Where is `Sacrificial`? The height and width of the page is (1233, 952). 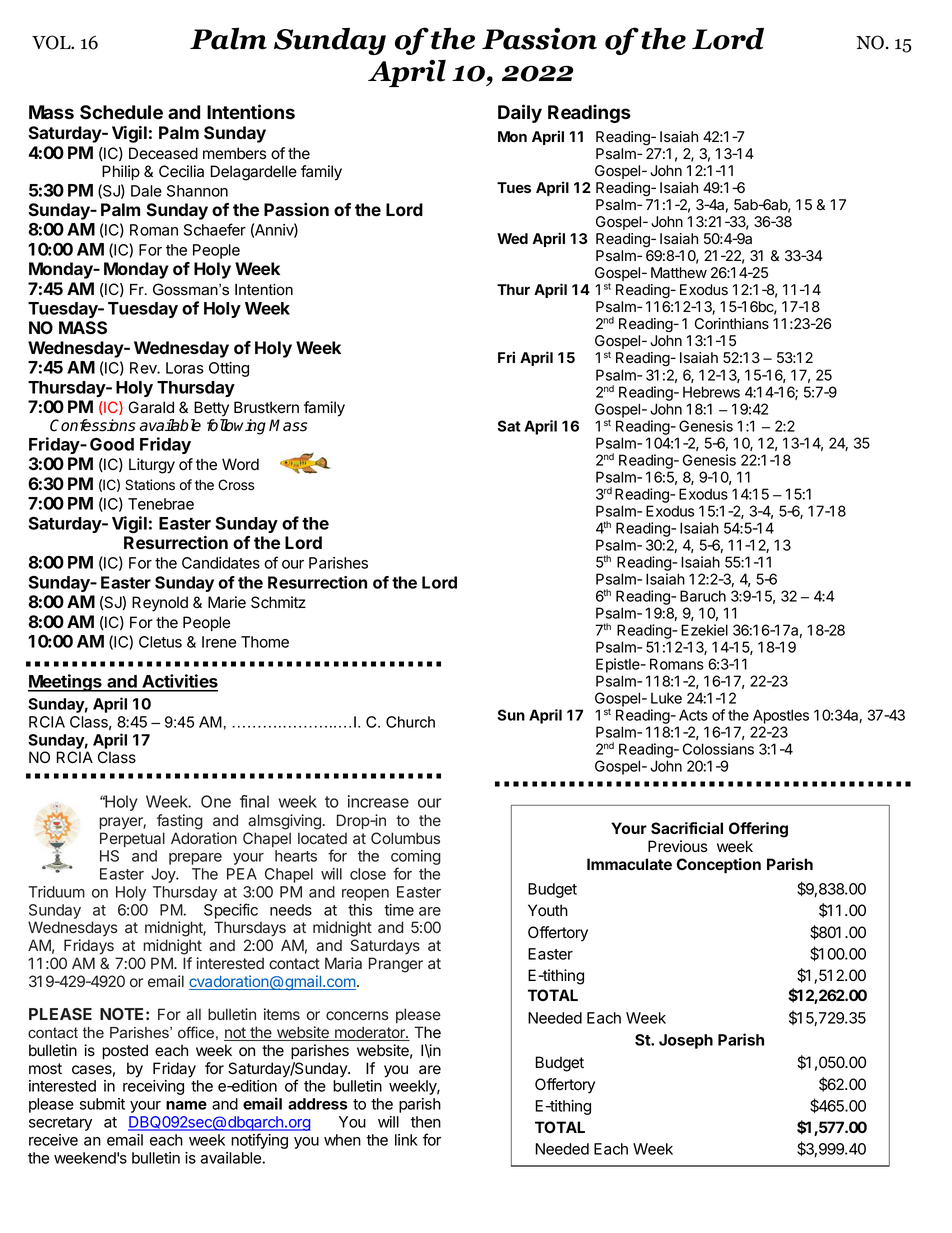
Sacrificial is located at coordinates (687, 828).
